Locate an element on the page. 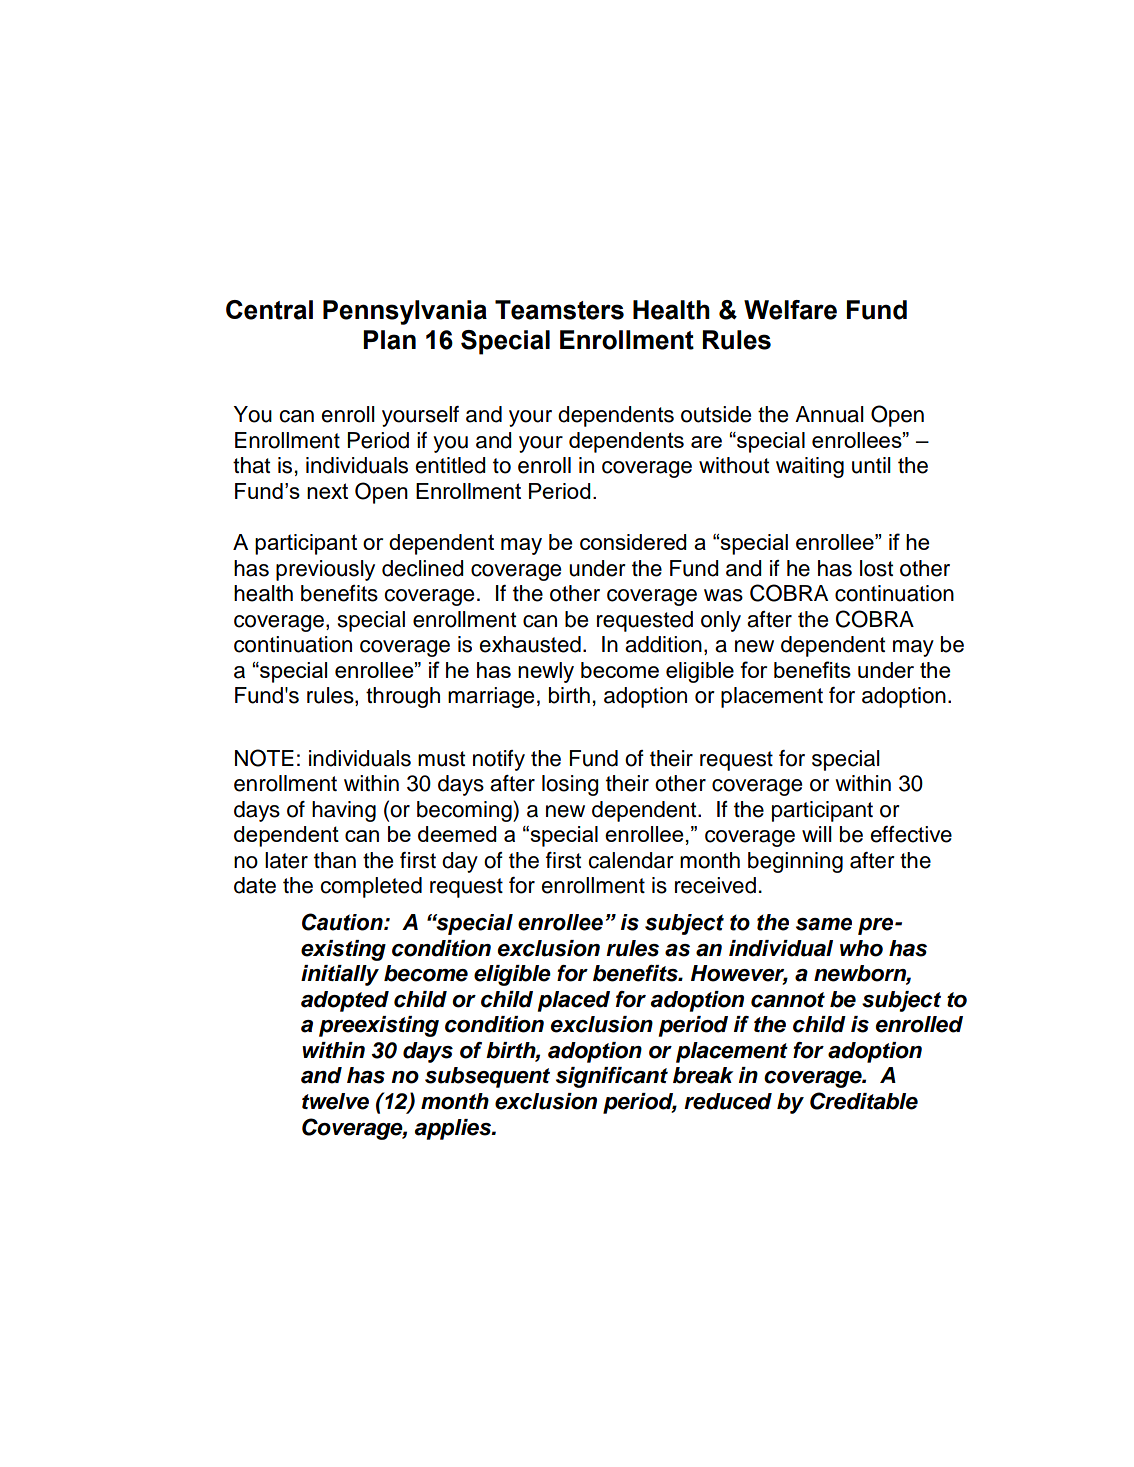  through is located at coordinates (403, 697).
